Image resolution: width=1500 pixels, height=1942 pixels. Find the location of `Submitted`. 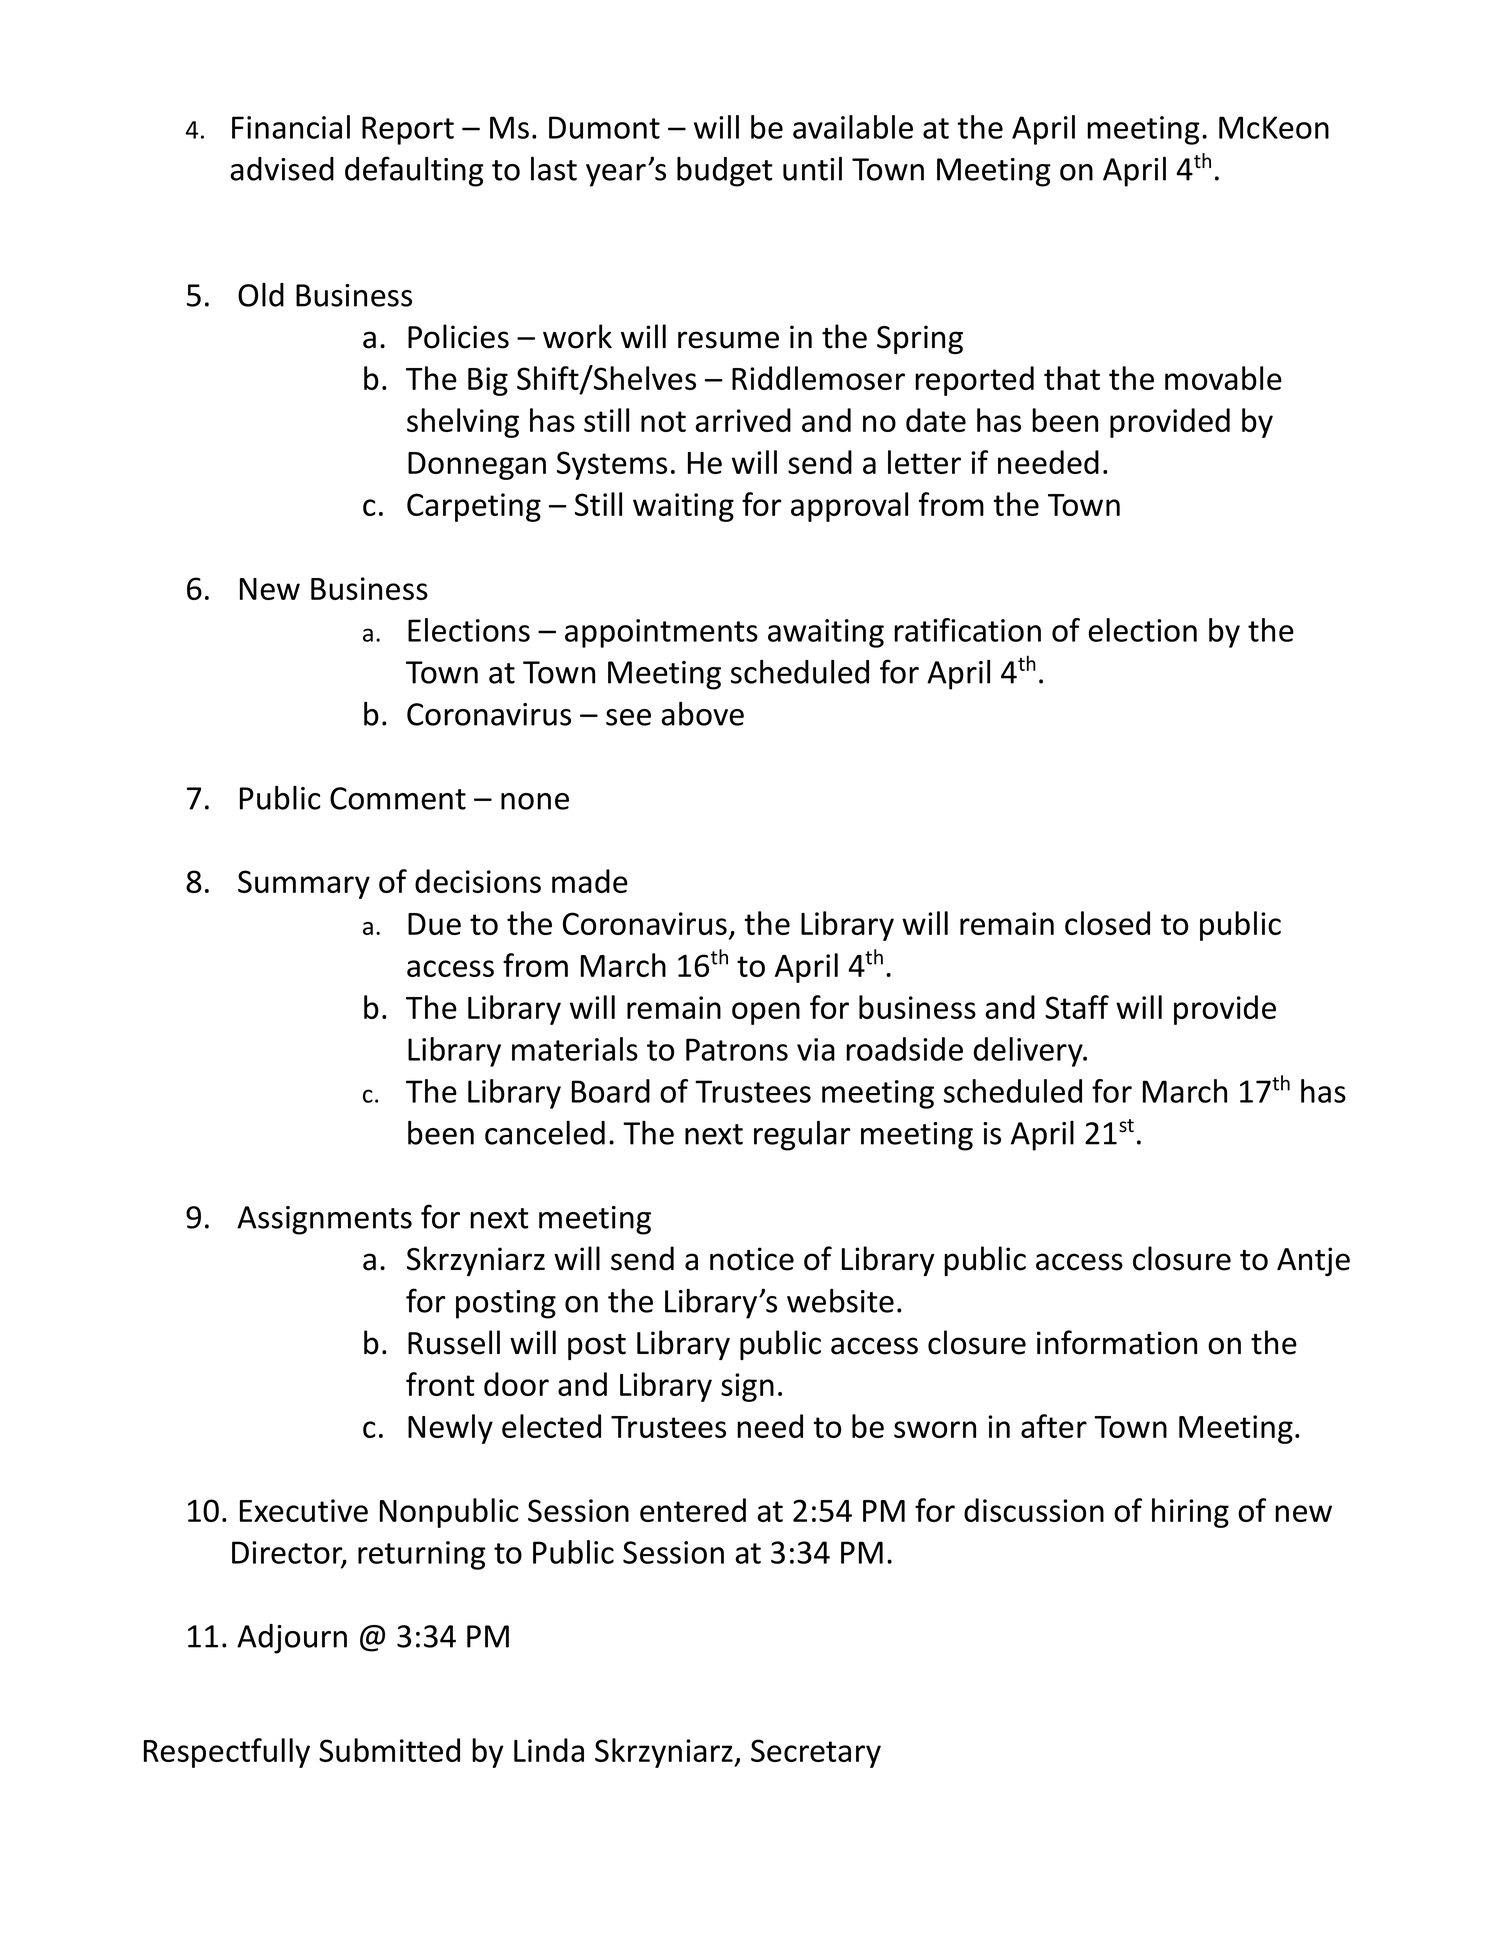

Submitted is located at coordinates (389, 1750).
